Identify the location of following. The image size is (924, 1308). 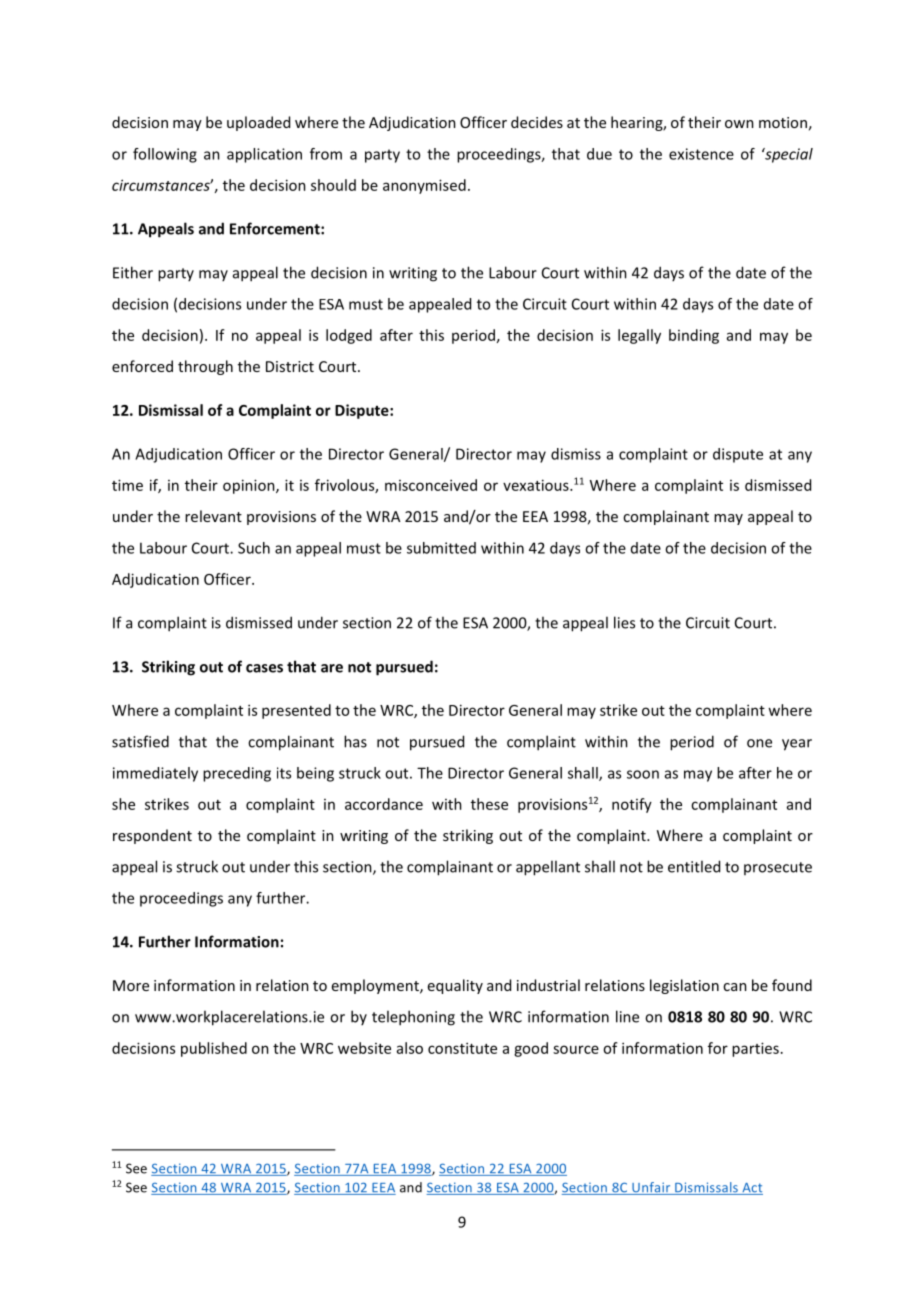
(165, 155).
